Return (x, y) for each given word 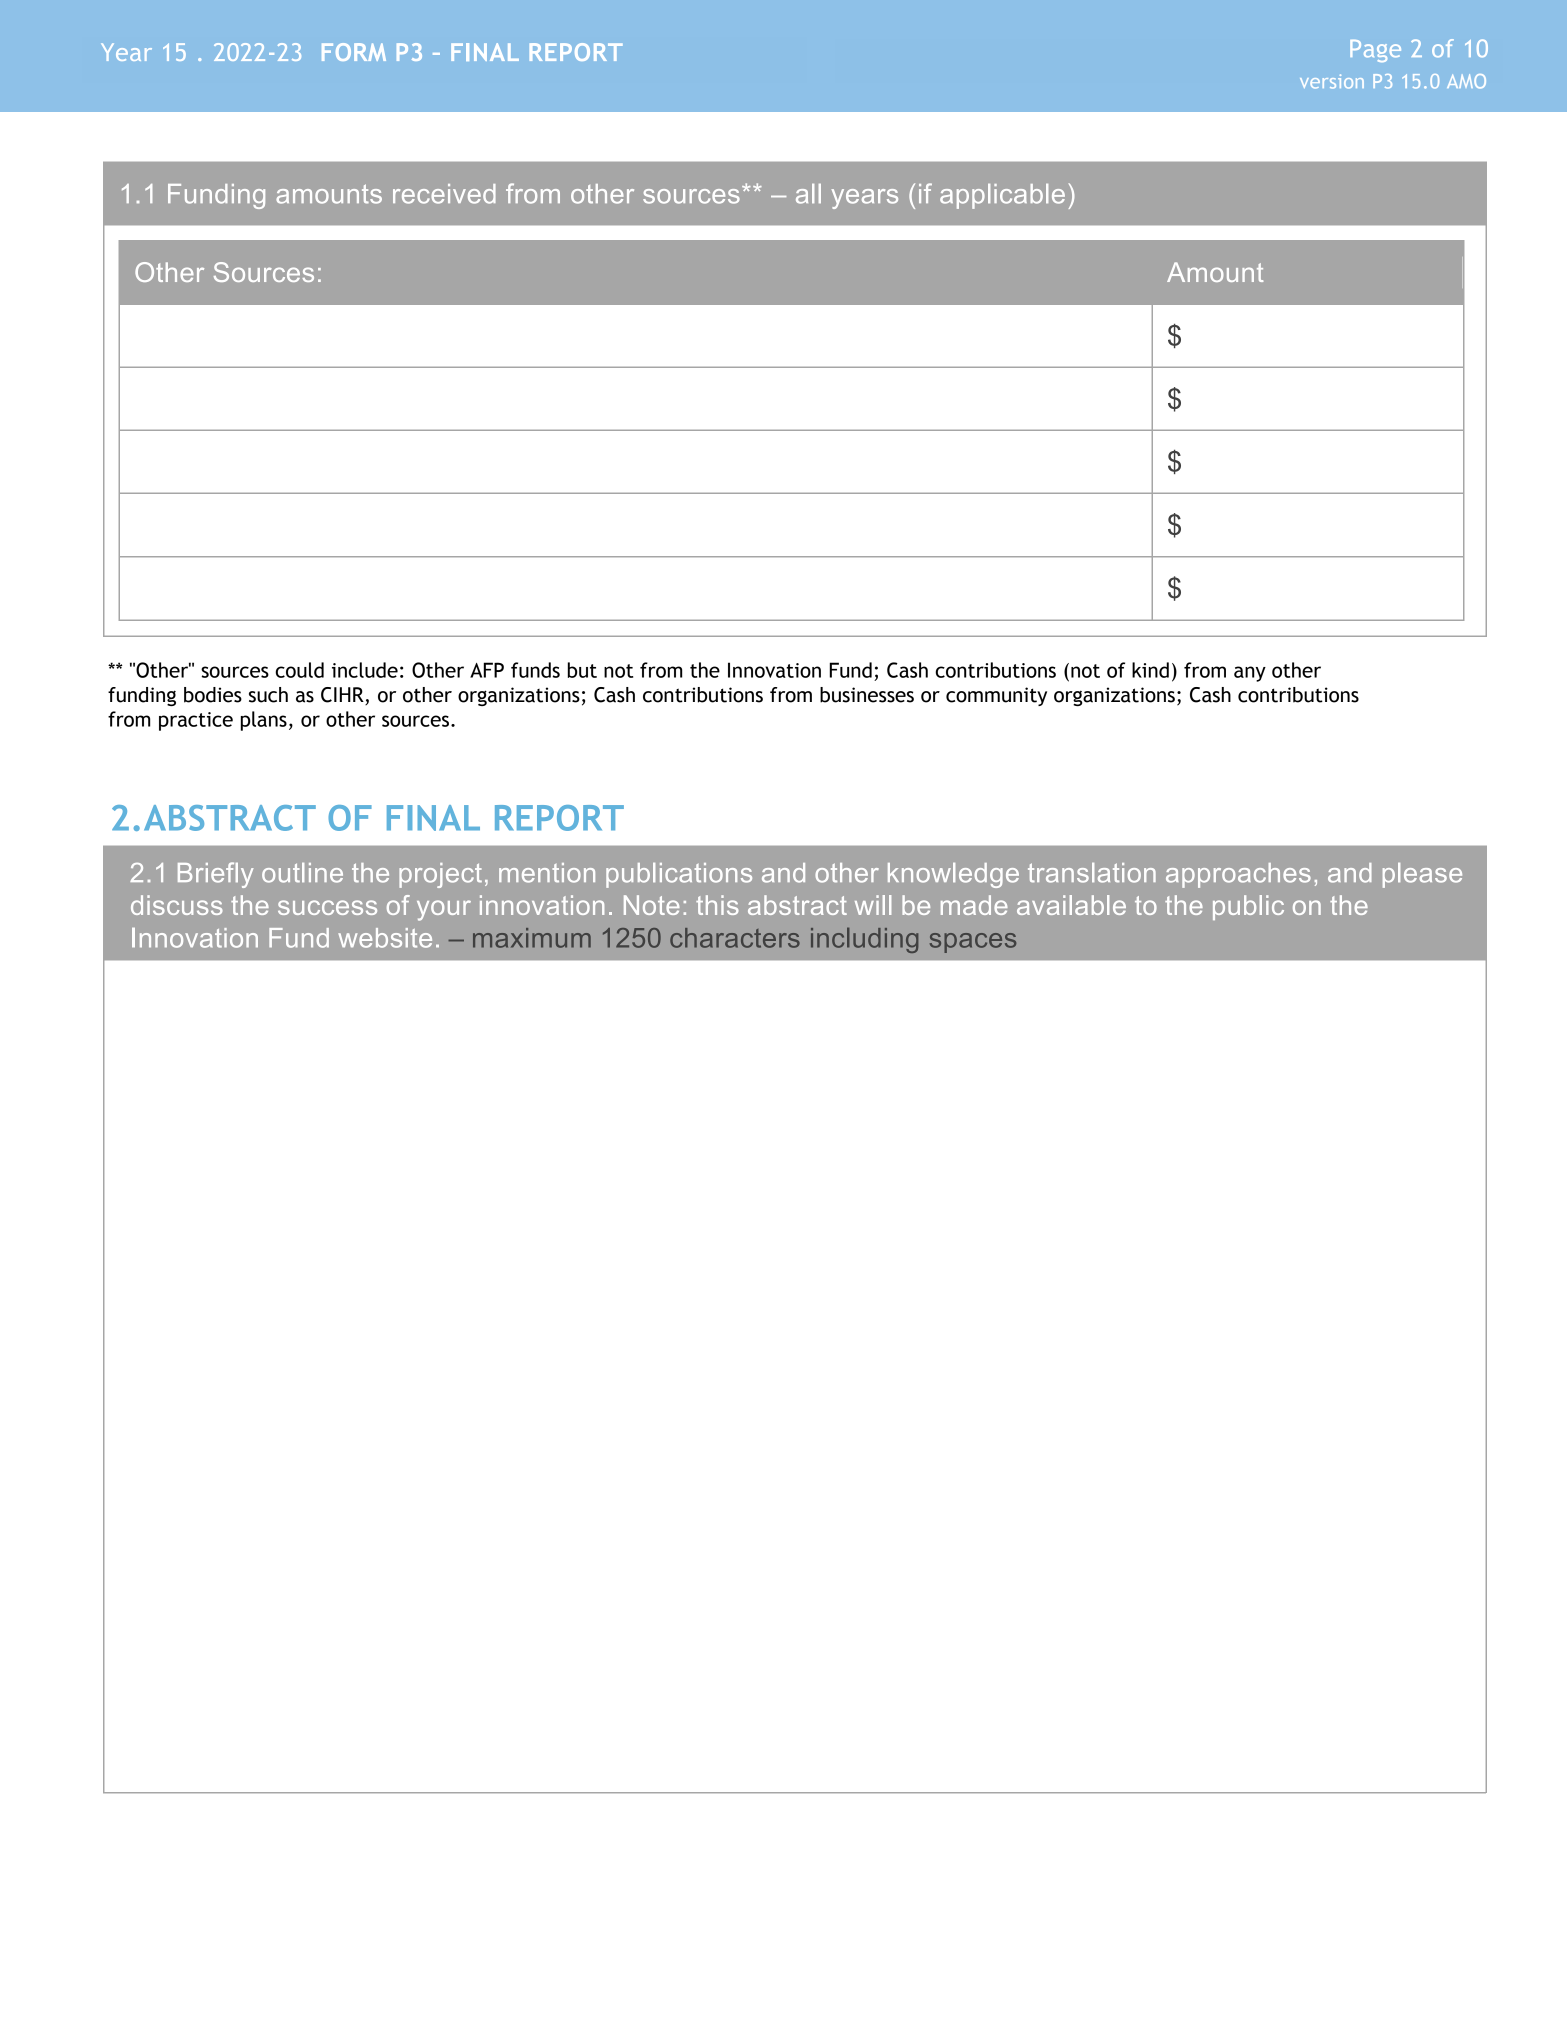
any (1250, 674)
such (268, 695)
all (808, 194)
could (299, 670)
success (327, 907)
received (444, 194)
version (1332, 81)
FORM (354, 52)
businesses (867, 695)
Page (1375, 51)
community (996, 696)
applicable (1002, 196)
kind (1150, 670)
